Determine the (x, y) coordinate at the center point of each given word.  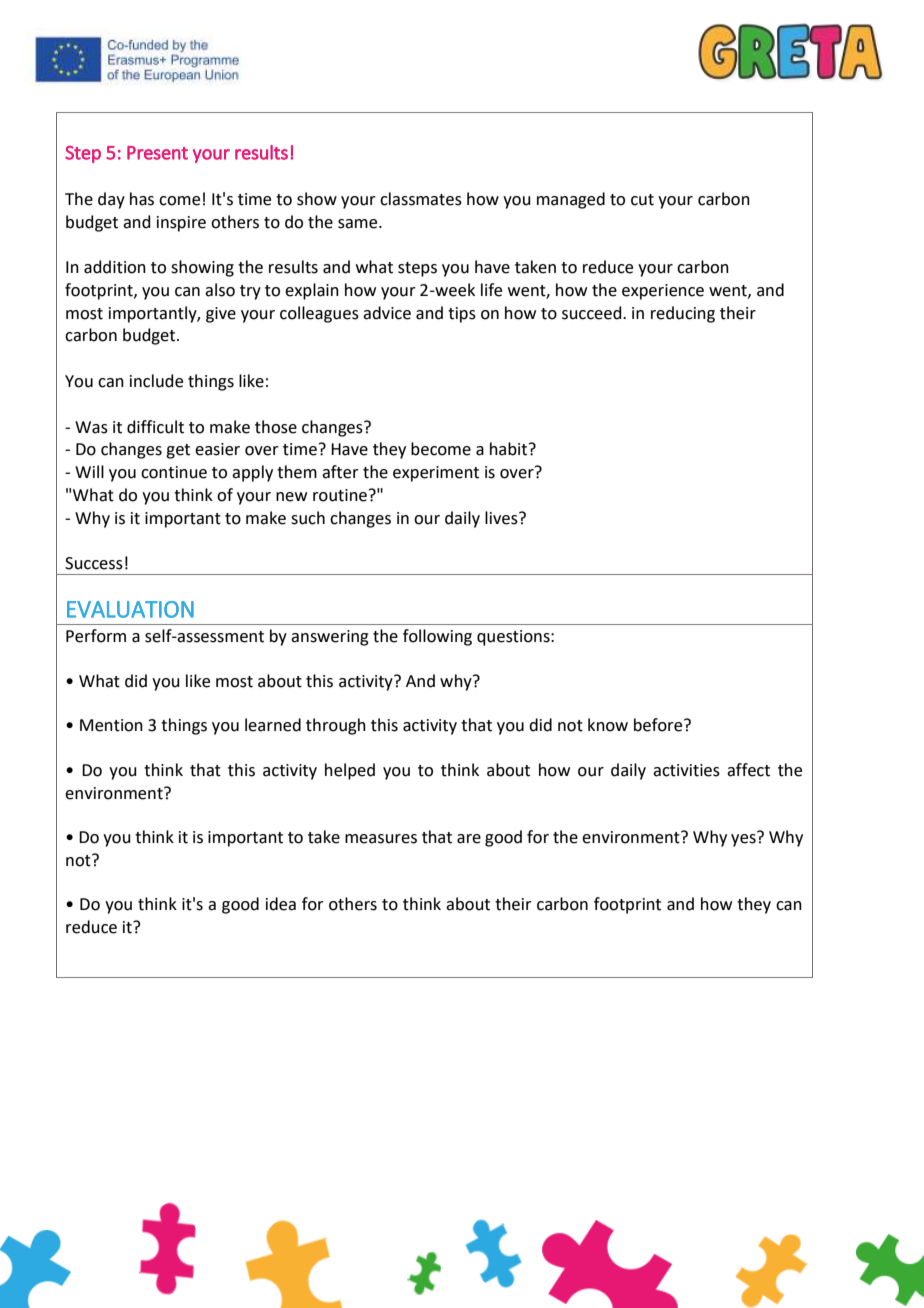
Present (157, 153)
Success (94, 563)
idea (281, 904)
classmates (421, 199)
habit (510, 449)
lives (502, 518)
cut (642, 200)
